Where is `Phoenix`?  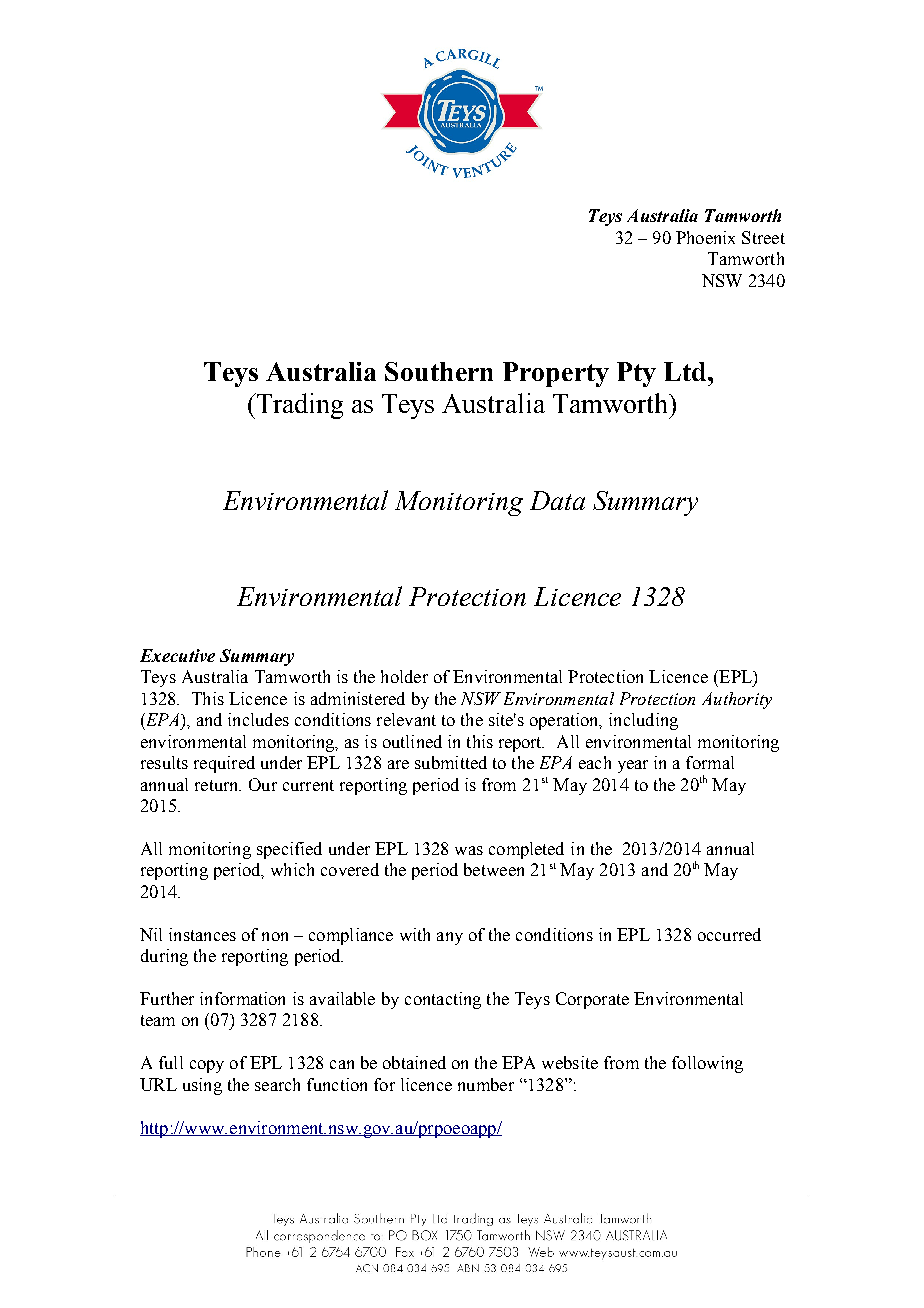 Phoenix is located at coordinates (705, 237).
